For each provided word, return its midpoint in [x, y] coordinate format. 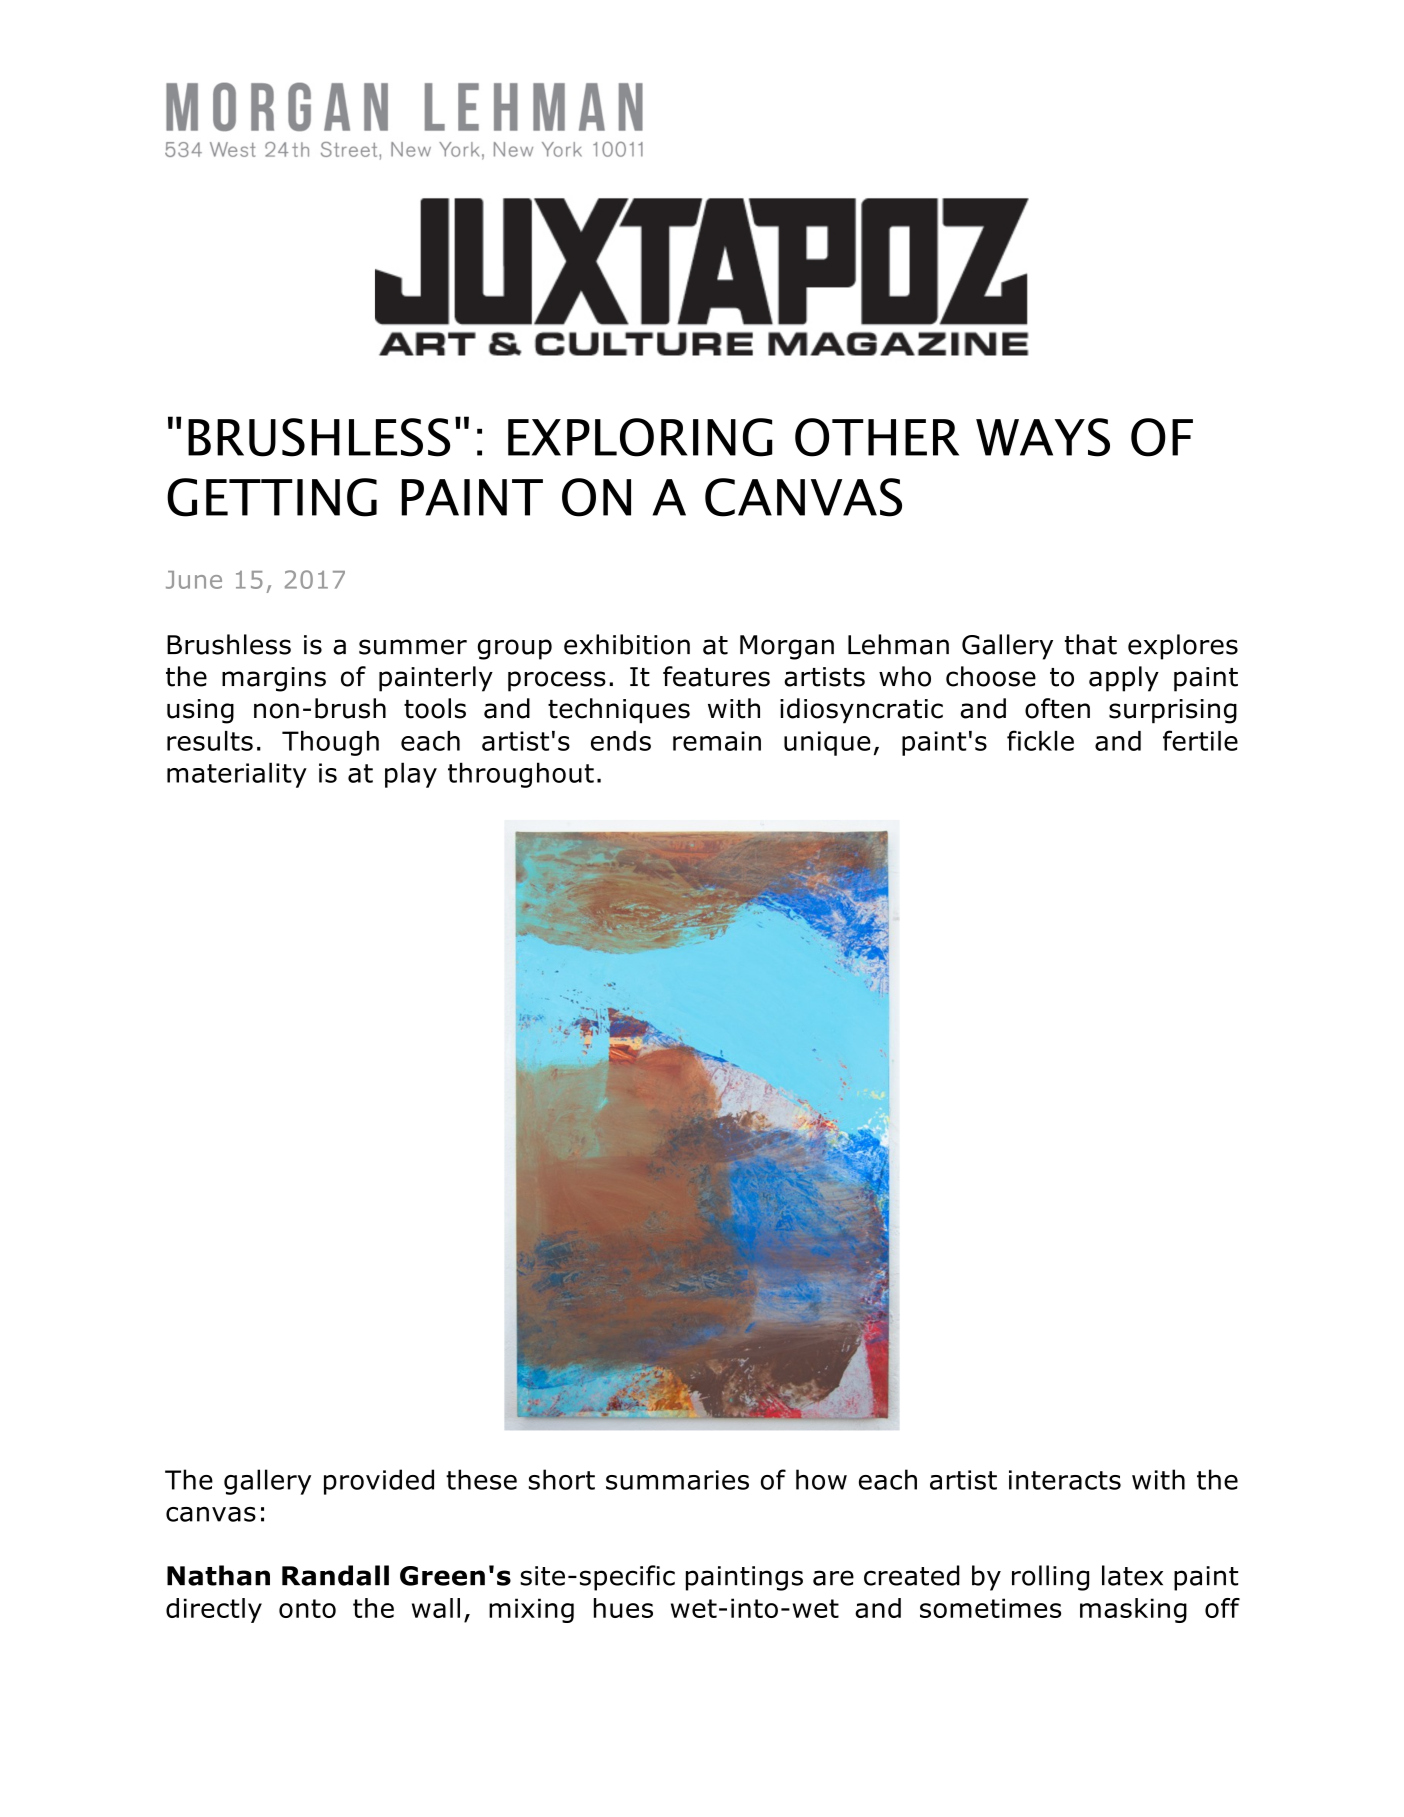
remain [717, 741]
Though [330, 743]
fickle [1040, 740]
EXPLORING [640, 437]
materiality [237, 775]
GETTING [272, 497]
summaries [677, 1480]
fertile [1200, 740]
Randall [335, 1575]
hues [623, 1608]
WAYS [1043, 437]
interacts [1065, 1480]
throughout [521, 775]
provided [379, 1482]
